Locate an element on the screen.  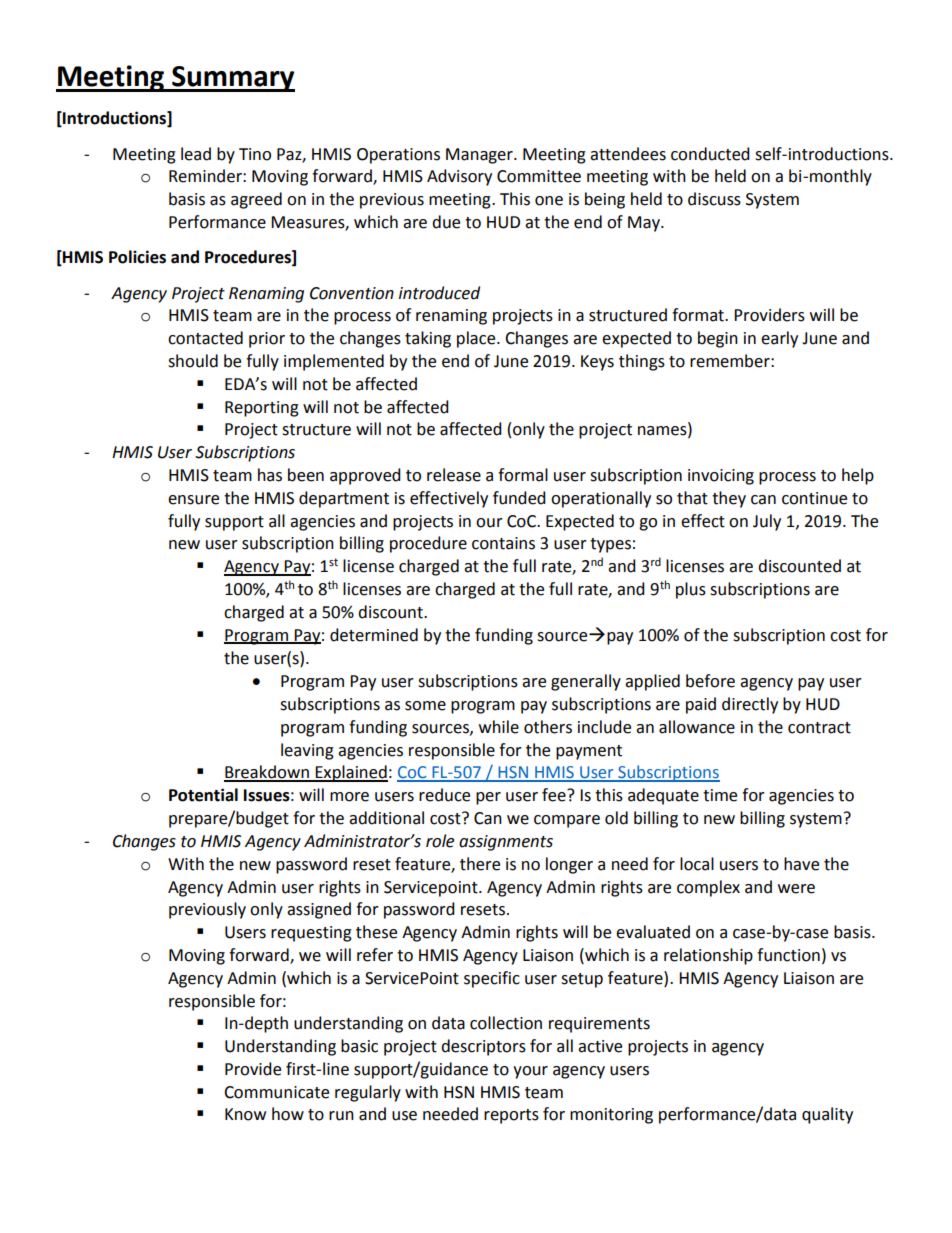
place is located at coordinates (477, 339).
